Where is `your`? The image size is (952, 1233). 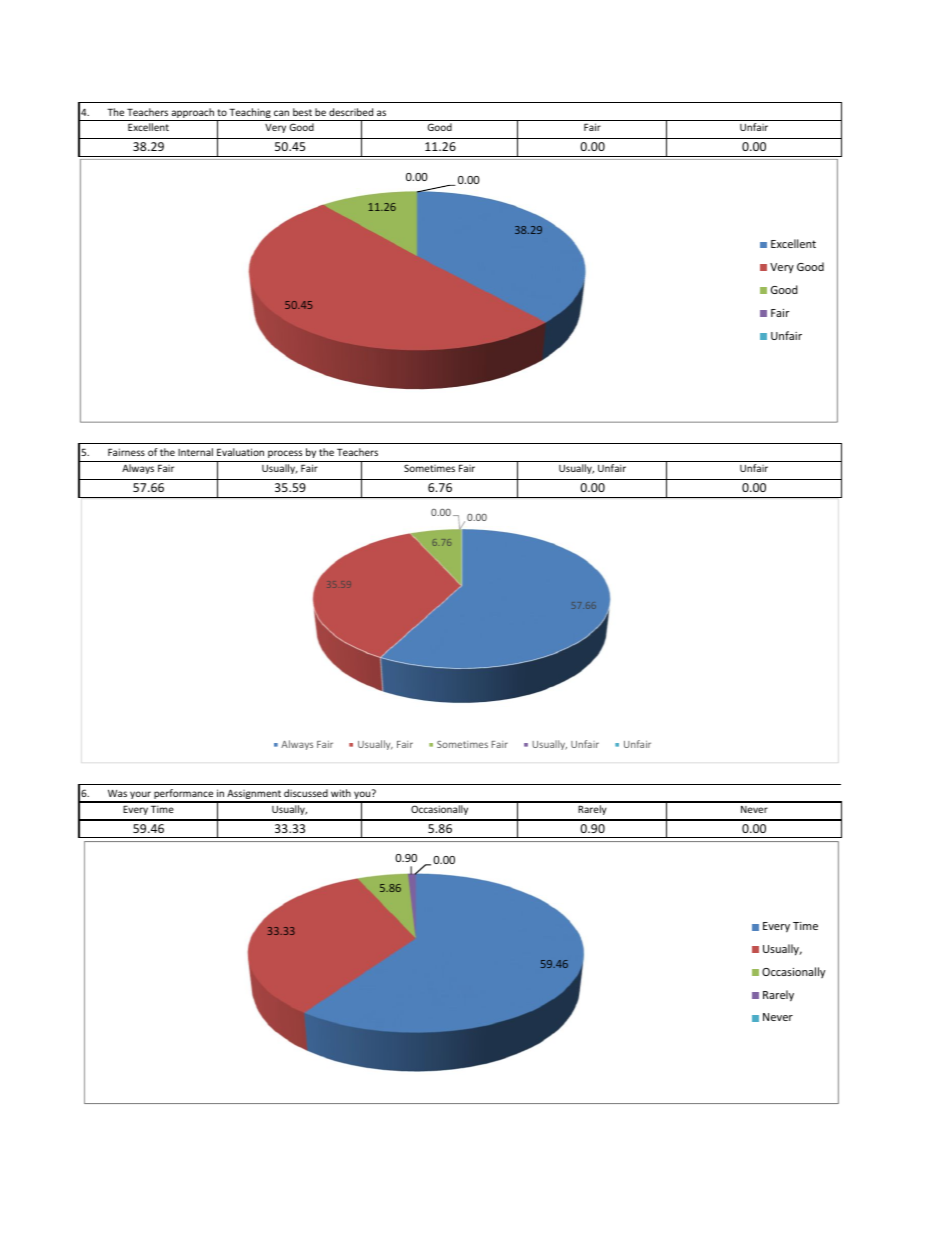 your is located at coordinates (140, 796).
